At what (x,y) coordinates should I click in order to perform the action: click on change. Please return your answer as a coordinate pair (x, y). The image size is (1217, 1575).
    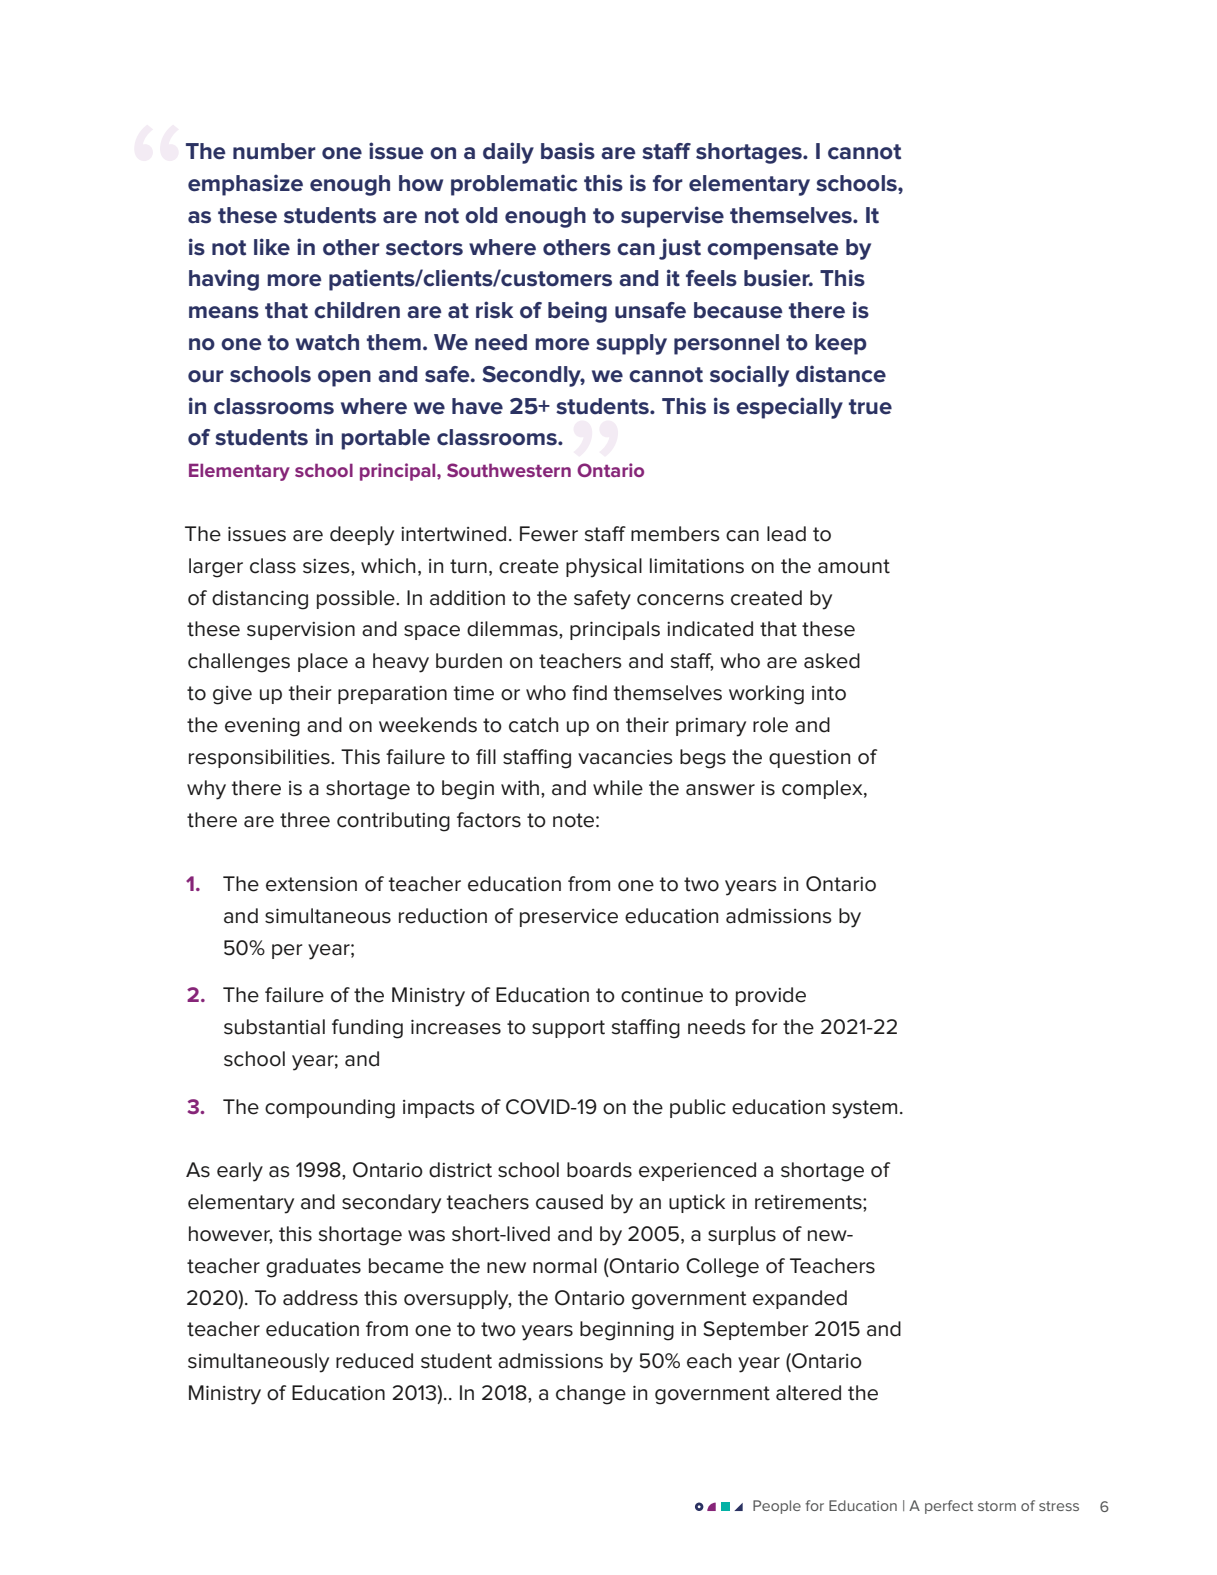
    Looking at the image, I should click on (591, 1395).
